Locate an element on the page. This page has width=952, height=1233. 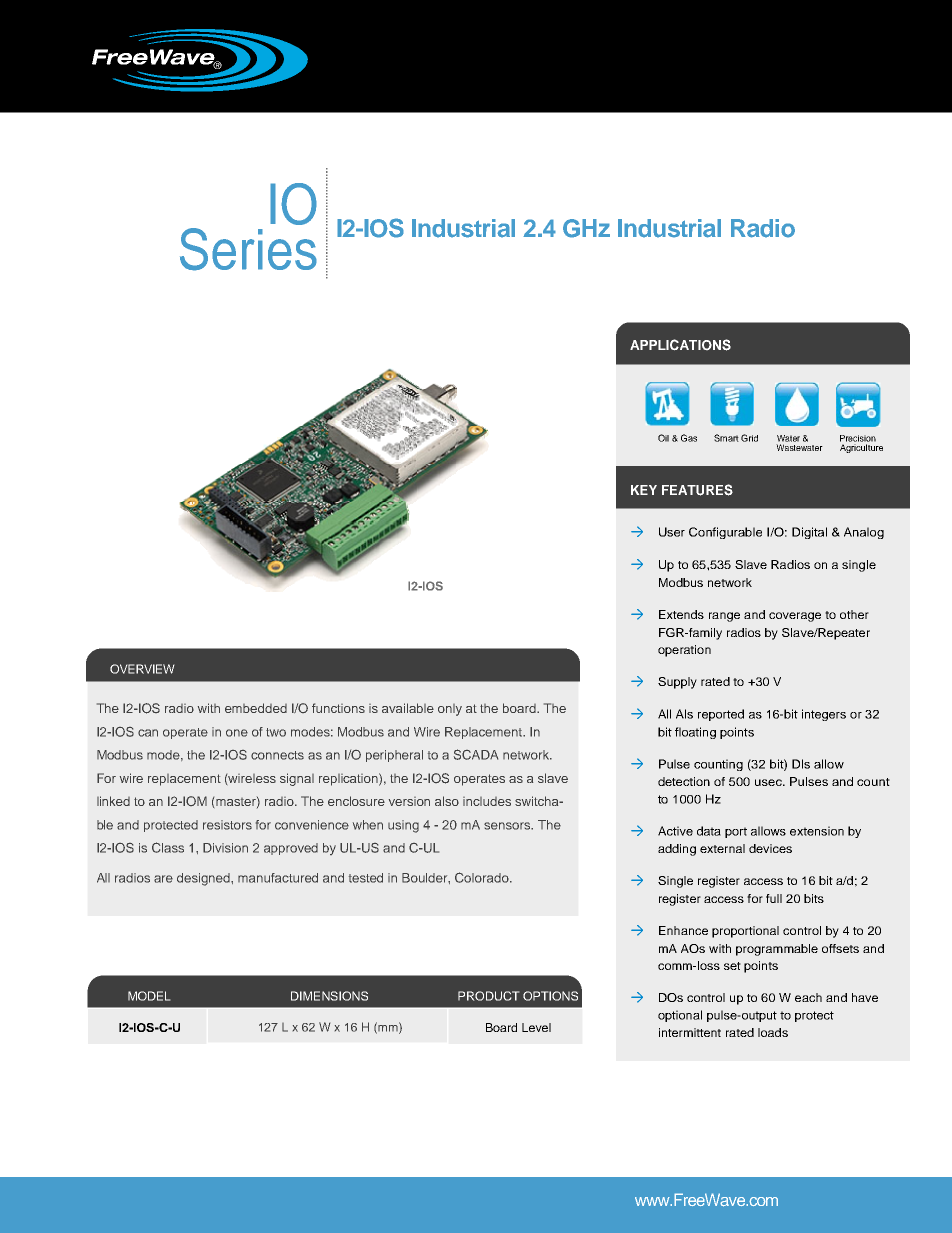
Digital is located at coordinates (809, 533).
